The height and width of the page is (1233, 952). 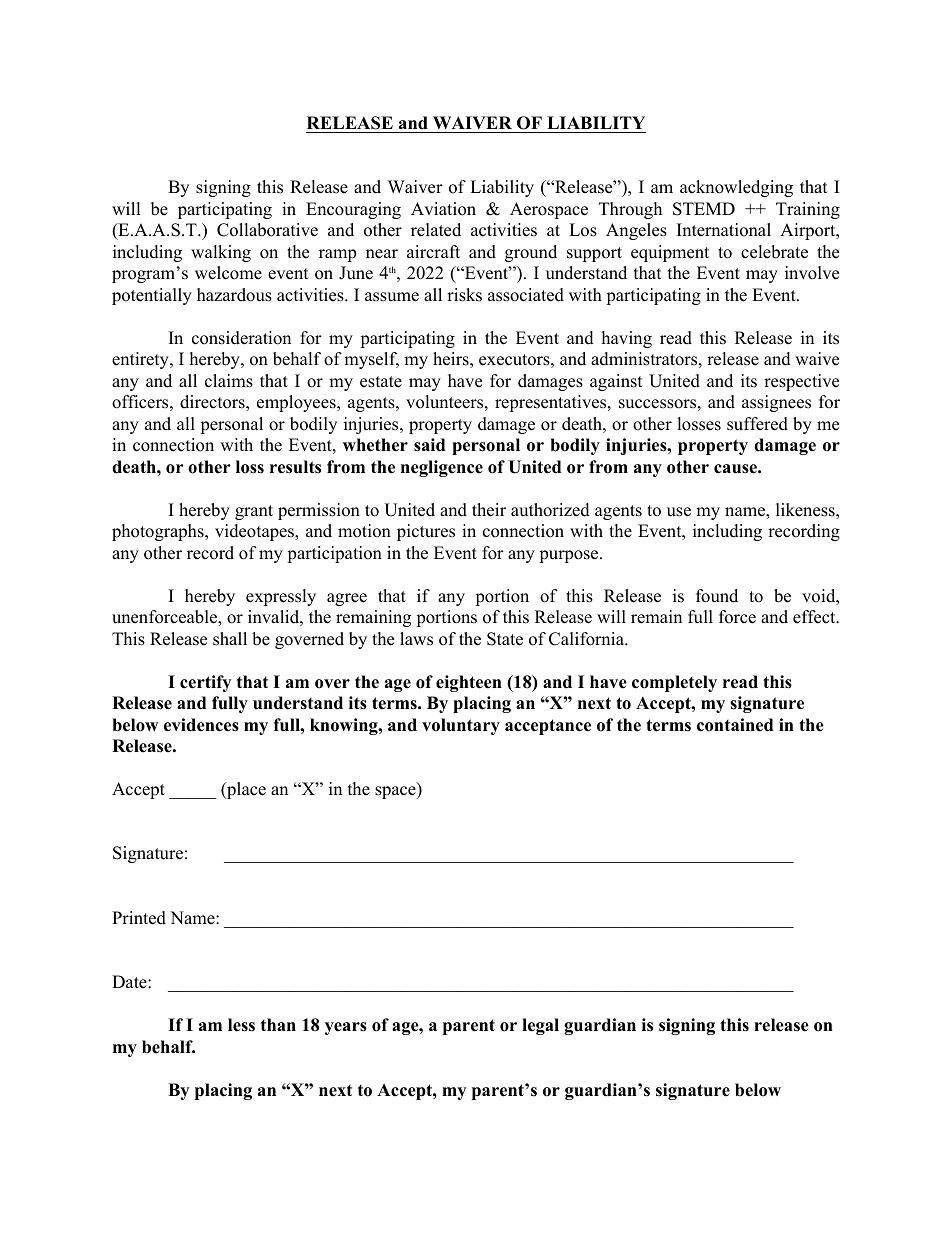 I want to click on International, so click(x=724, y=230).
